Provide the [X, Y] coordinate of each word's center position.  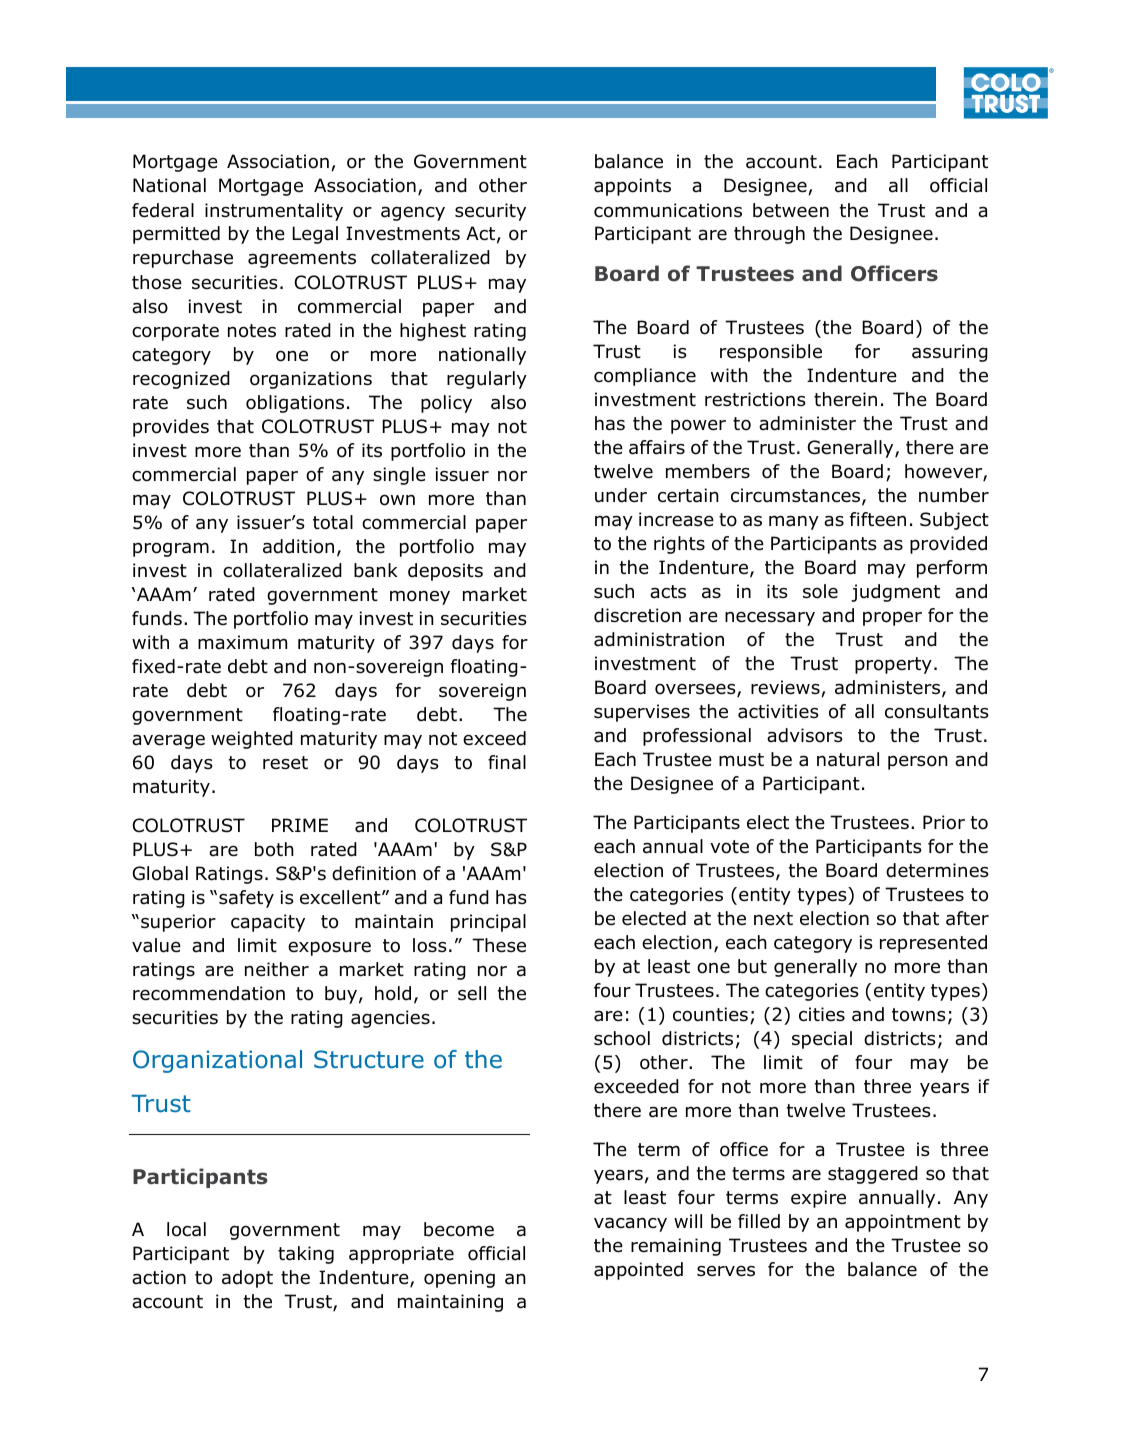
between [791, 210]
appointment [903, 1223]
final [507, 762]
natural [848, 759]
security [490, 212]
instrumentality [274, 212]
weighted [252, 740]
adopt [247, 1279]
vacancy [630, 1224]
